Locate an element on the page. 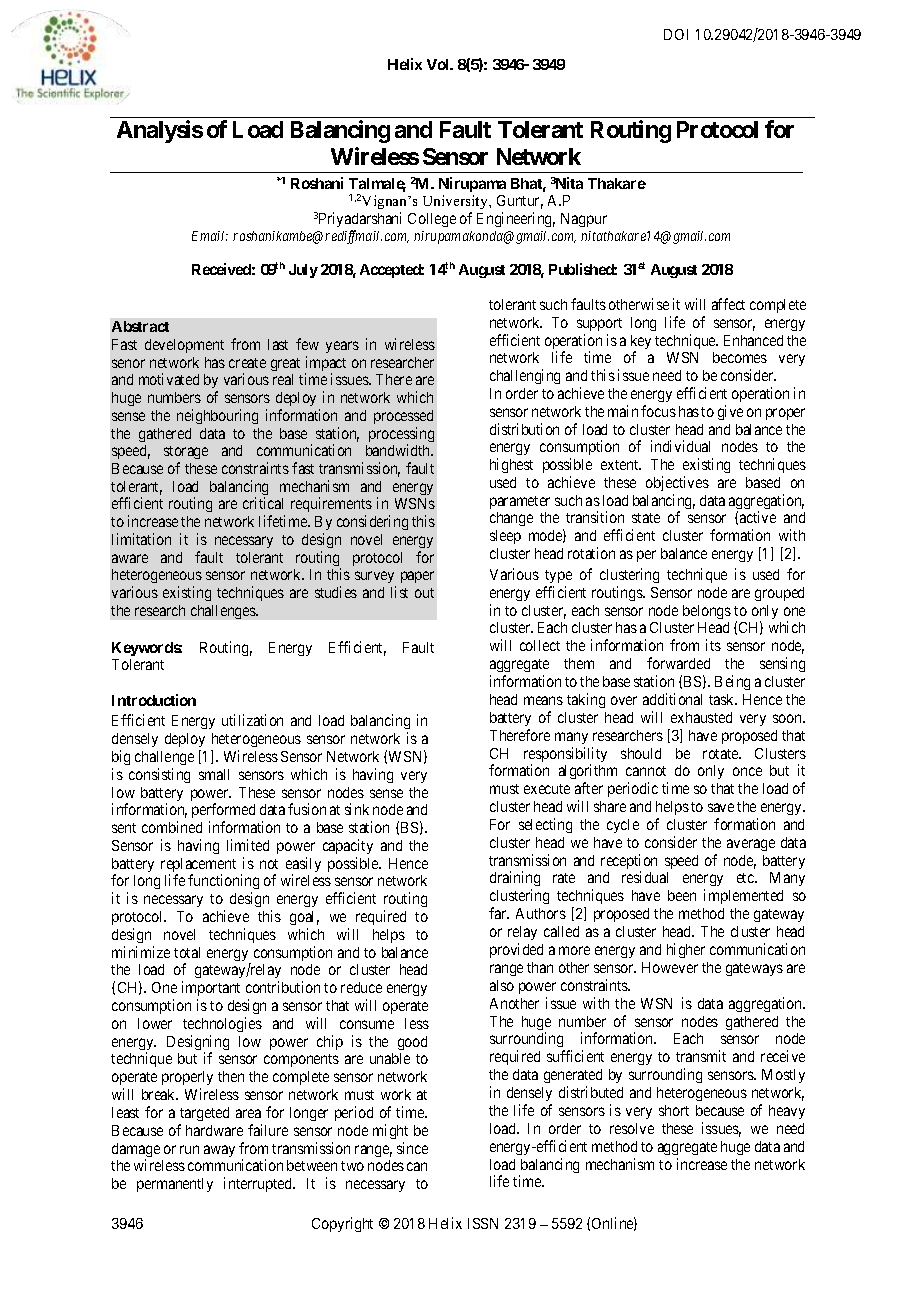  DOI is located at coordinates (676, 34).
